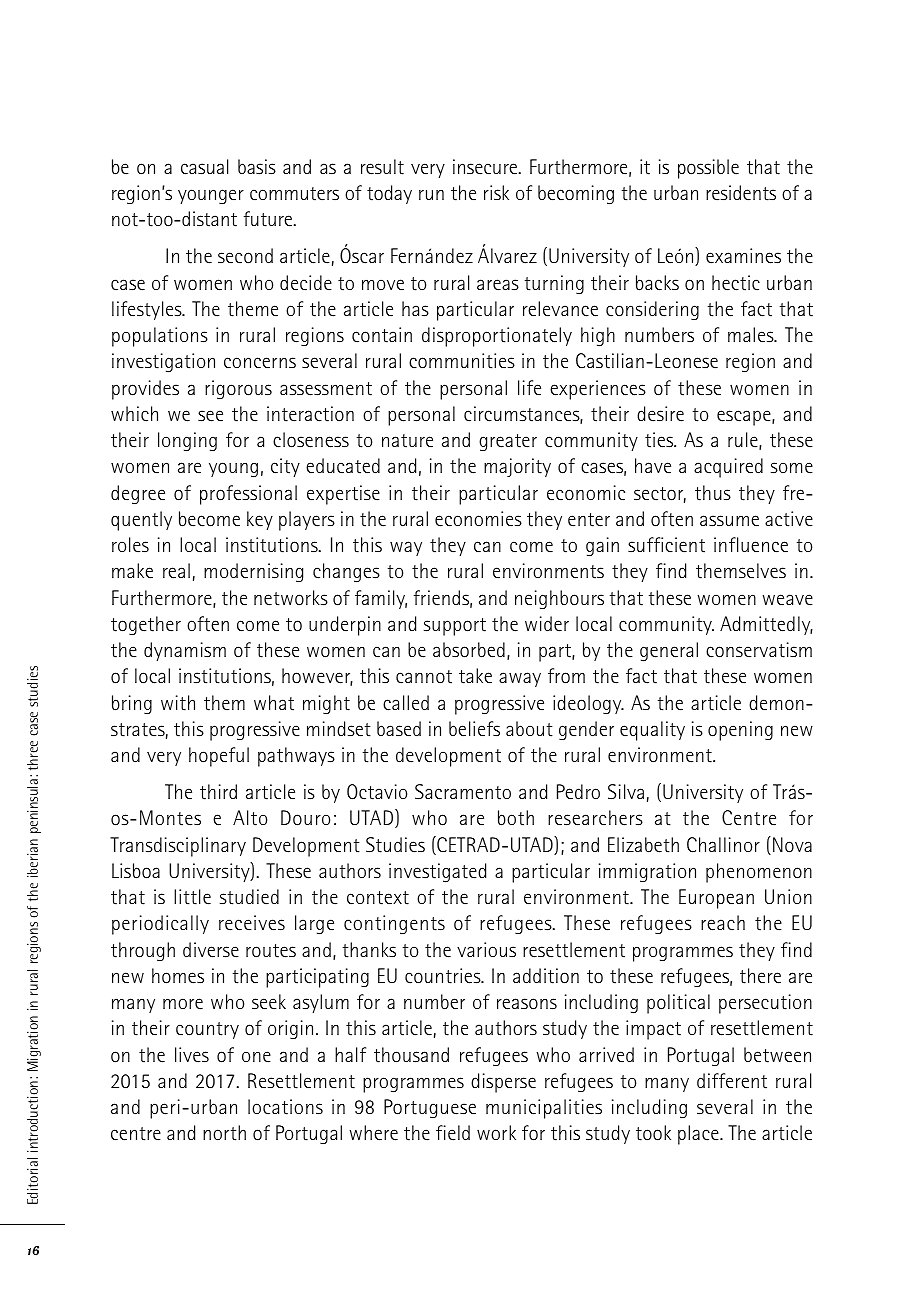  What do you see at coordinates (224, 1133) in the page?
I see `north` at bounding box center [224, 1133].
